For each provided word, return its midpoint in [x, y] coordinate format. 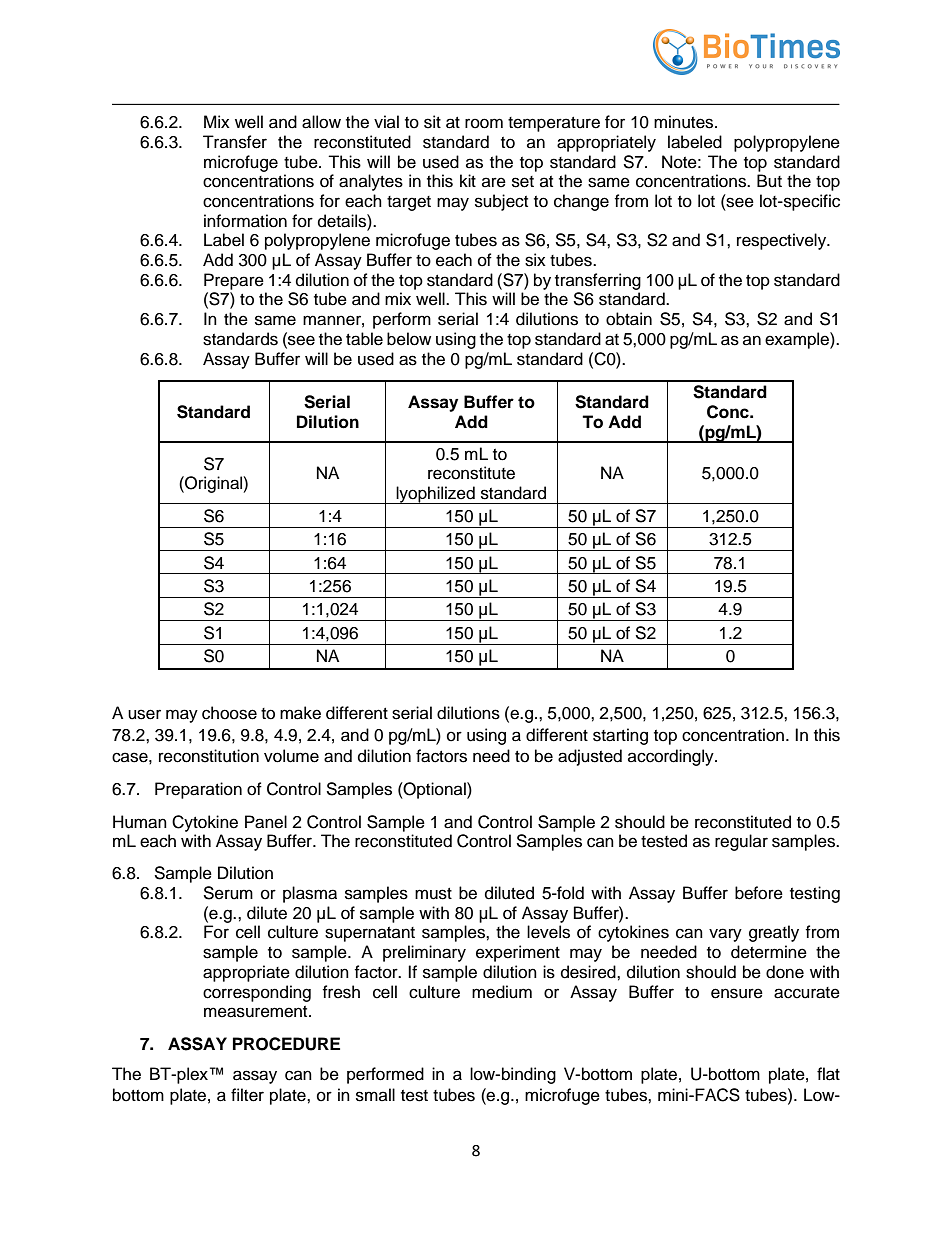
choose [229, 713]
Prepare [234, 281]
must [433, 894]
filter [247, 1095]
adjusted [590, 757]
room [484, 123]
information [245, 221]
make [300, 713]
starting [620, 736]
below [409, 339]
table [364, 339]
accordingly [672, 757]
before [759, 893]
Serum [228, 893]
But [769, 181]
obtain [629, 319]
